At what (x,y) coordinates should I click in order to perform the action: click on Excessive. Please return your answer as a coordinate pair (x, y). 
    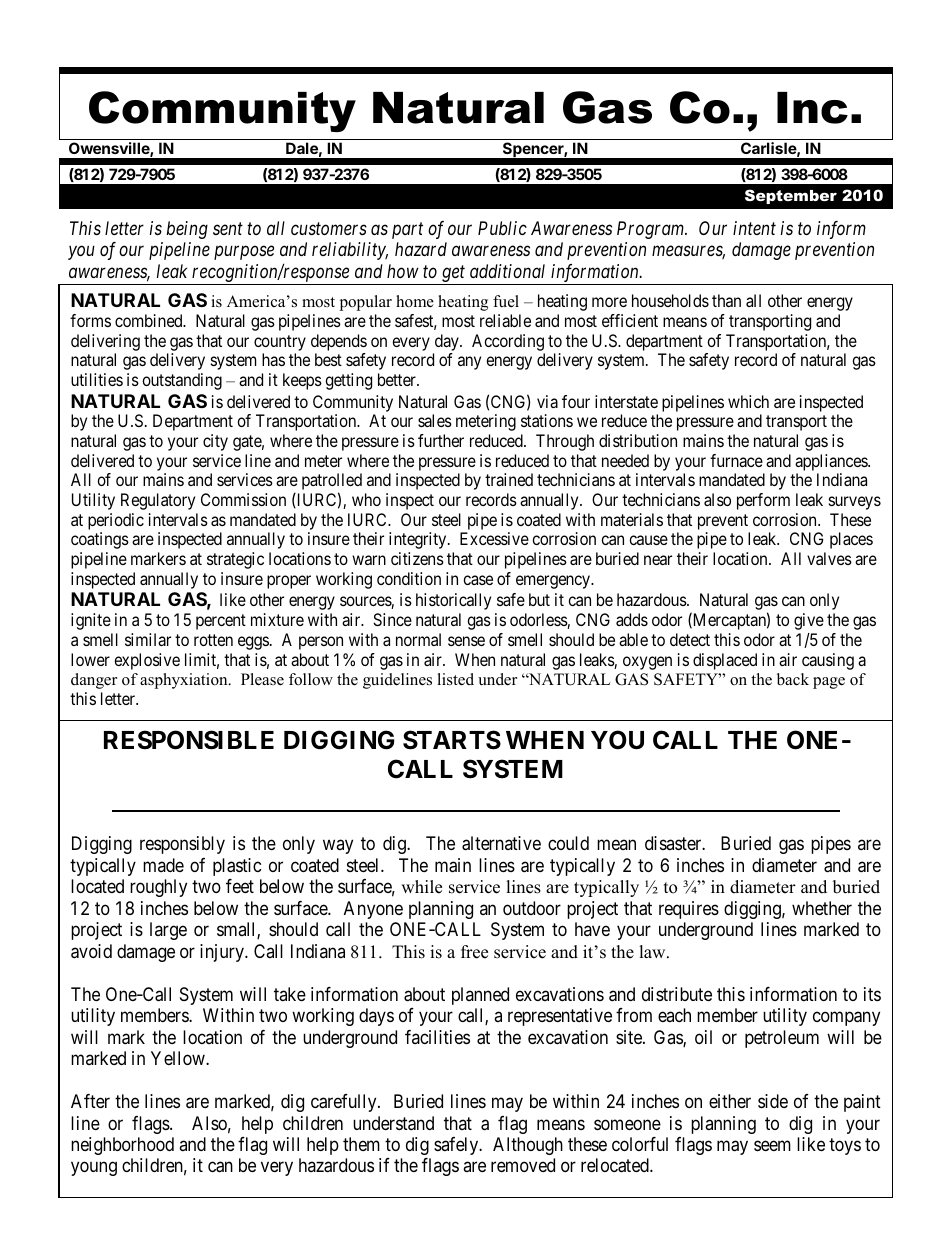
    Looking at the image, I should click on (494, 538).
